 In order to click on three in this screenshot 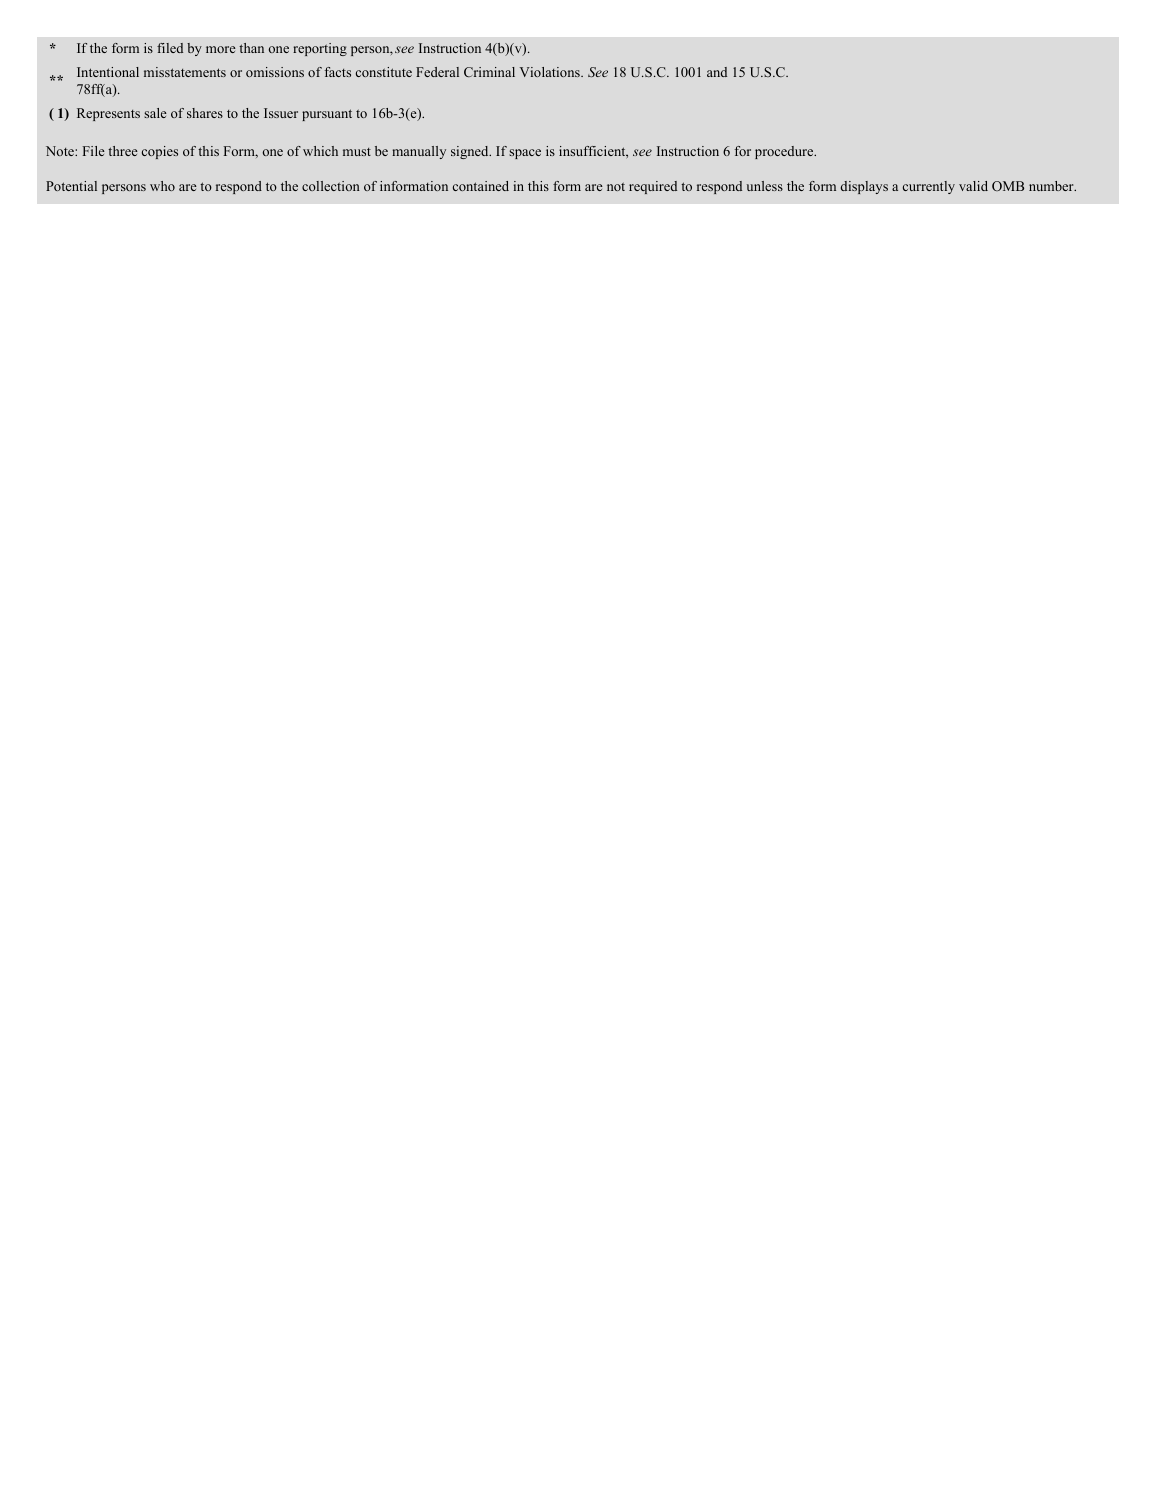, I will do `click(123, 151)`.
